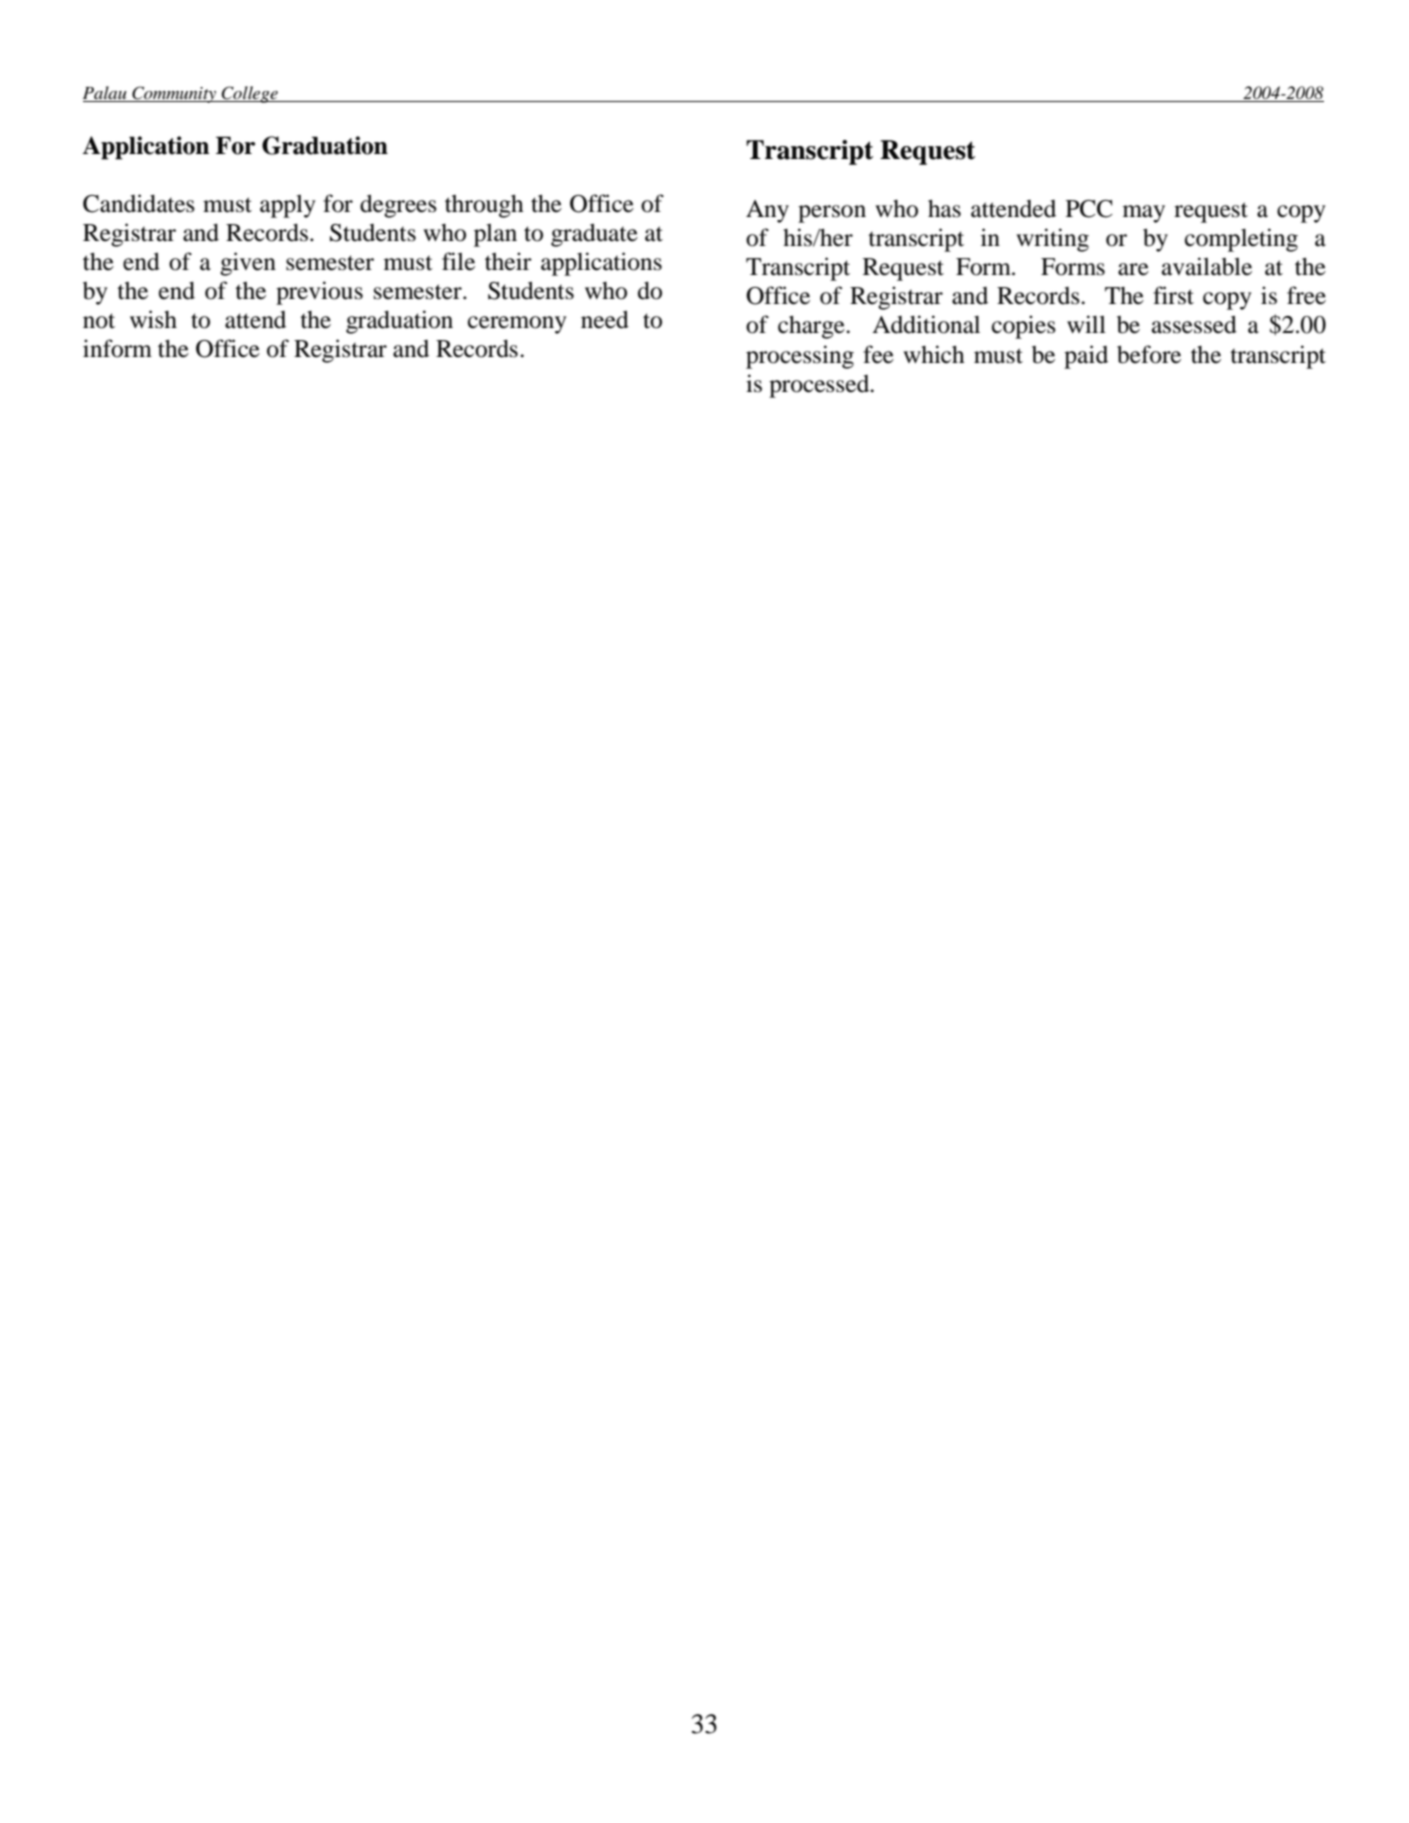  Describe the element at coordinates (1241, 240) in the screenshot. I see `completing` at that location.
